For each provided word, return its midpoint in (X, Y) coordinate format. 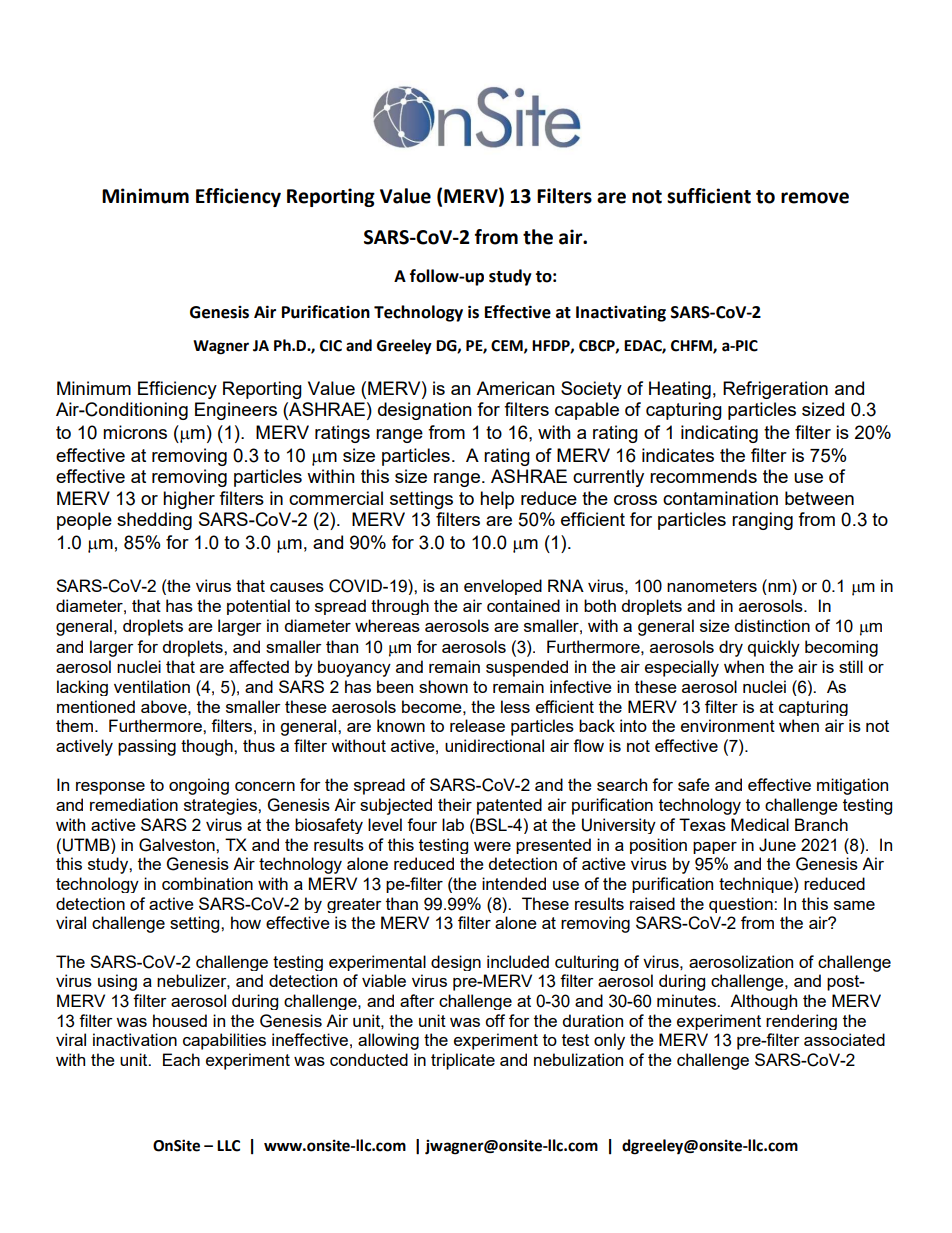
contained (523, 605)
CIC (331, 346)
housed (180, 1020)
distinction (772, 625)
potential (258, 607)
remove (815, 198)
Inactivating (621, 314)
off (495, 1020)
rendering (801, 1022)
